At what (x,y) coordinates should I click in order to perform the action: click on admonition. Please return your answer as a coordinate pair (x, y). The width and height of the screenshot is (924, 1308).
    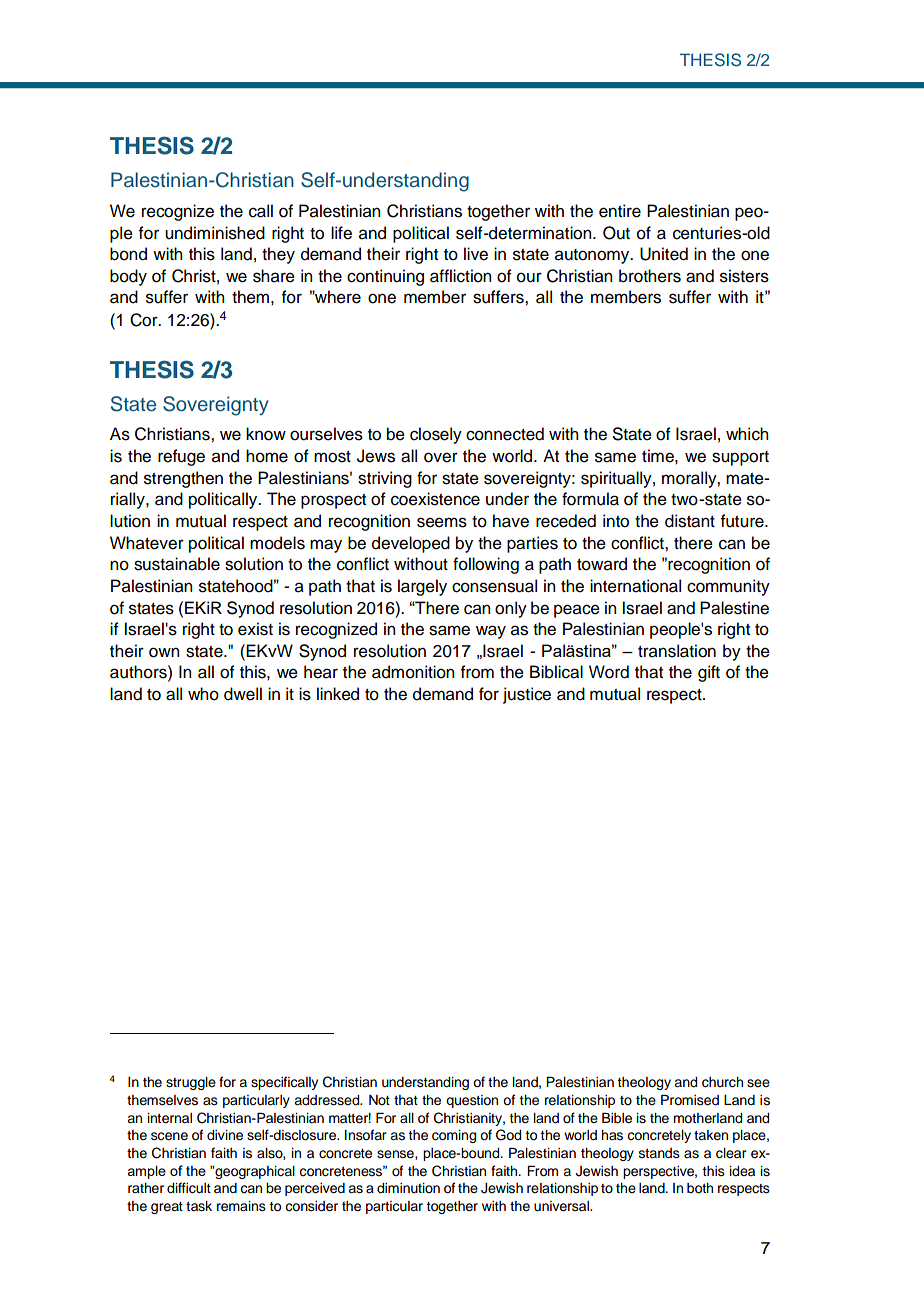
    Looking at the image, I should click on (413, 672).
